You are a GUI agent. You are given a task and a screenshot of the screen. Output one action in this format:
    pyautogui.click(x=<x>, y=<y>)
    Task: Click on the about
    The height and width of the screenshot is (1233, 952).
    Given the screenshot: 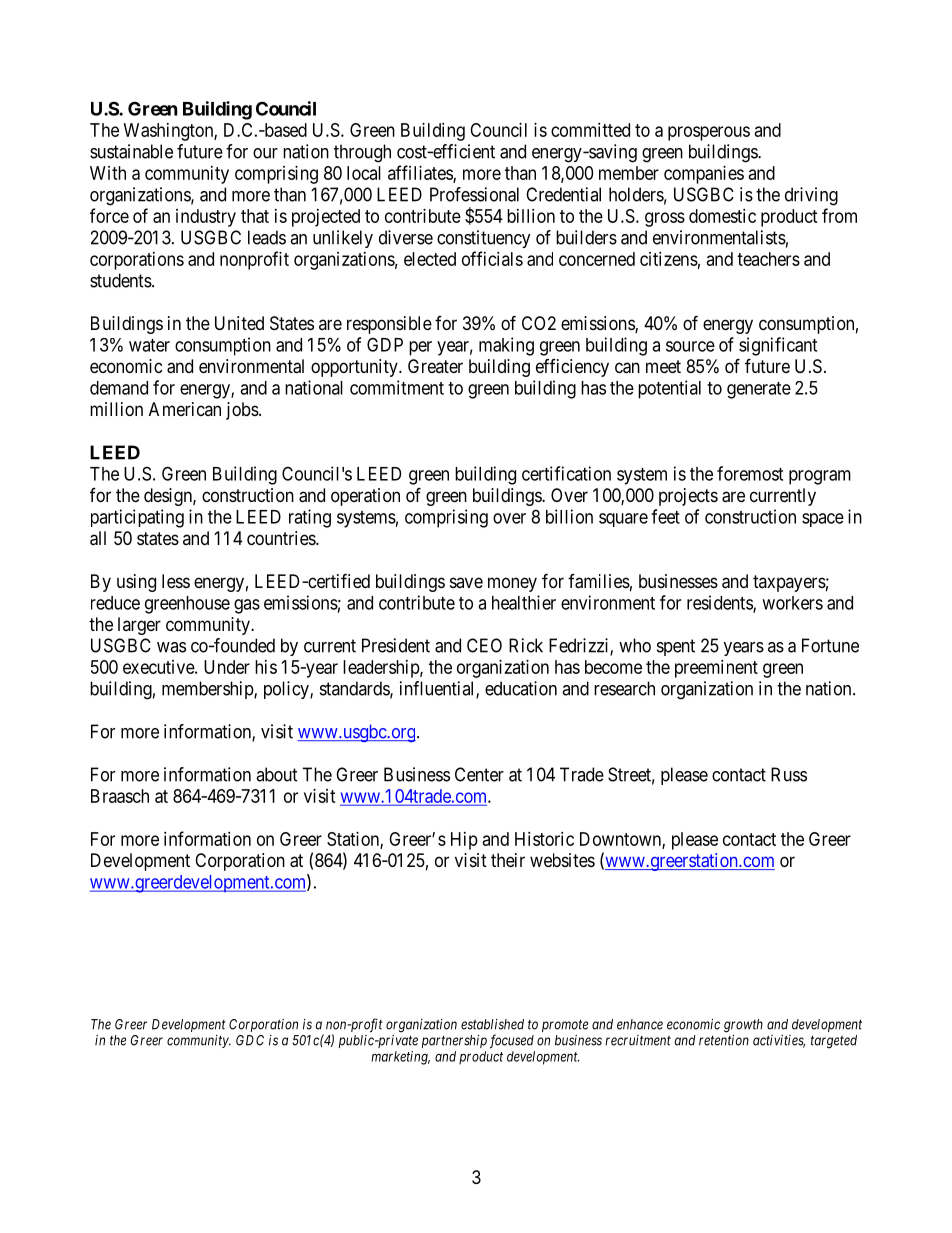 What is the action you would take?
    pyautogui.click(x=277, y=774)
